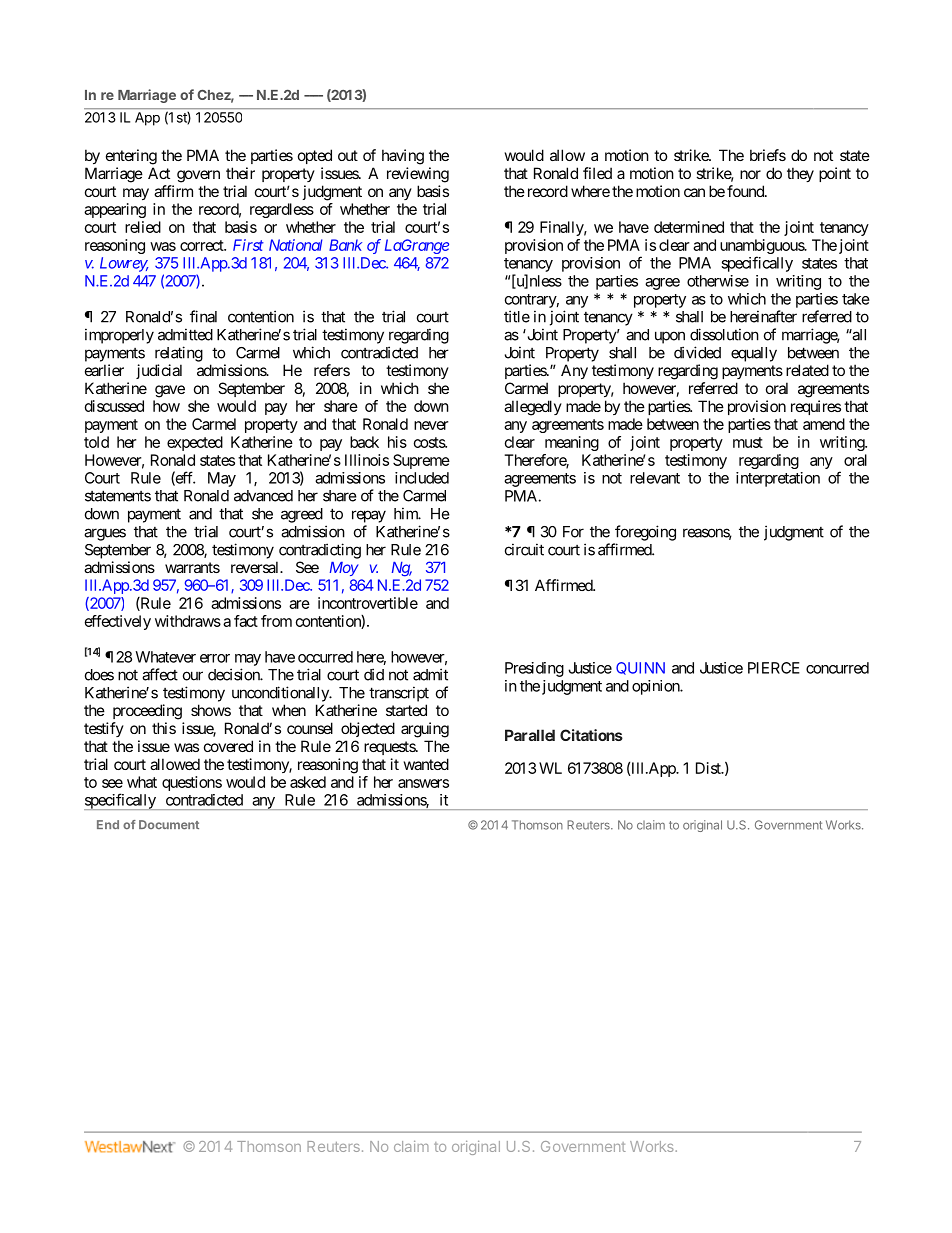 The image size is (952, 1233). Describe the element at coordinates (263, 496) in the page. I see `advanced` at that location.
